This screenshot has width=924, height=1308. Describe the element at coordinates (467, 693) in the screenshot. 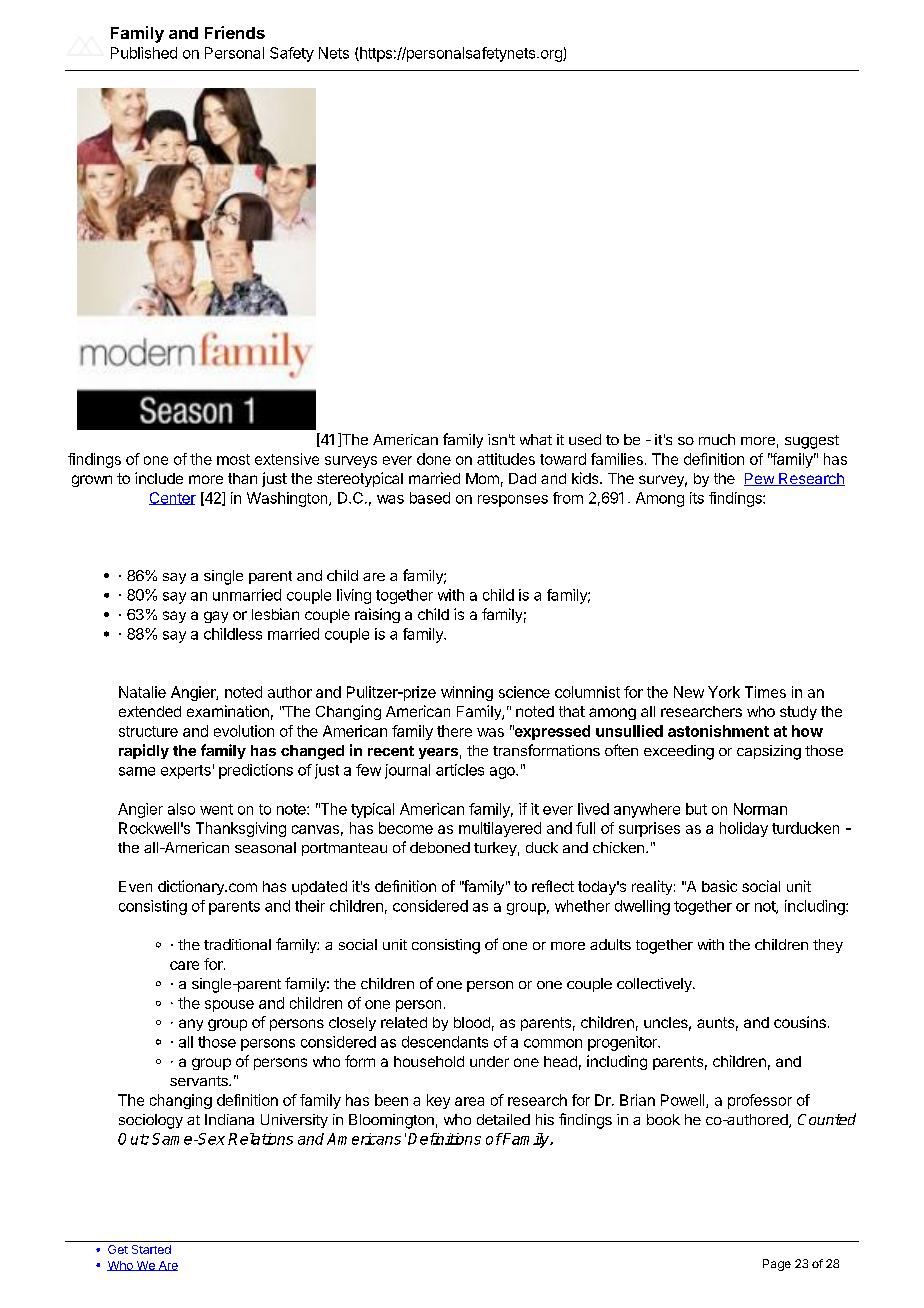

I see `winning` at that location.
